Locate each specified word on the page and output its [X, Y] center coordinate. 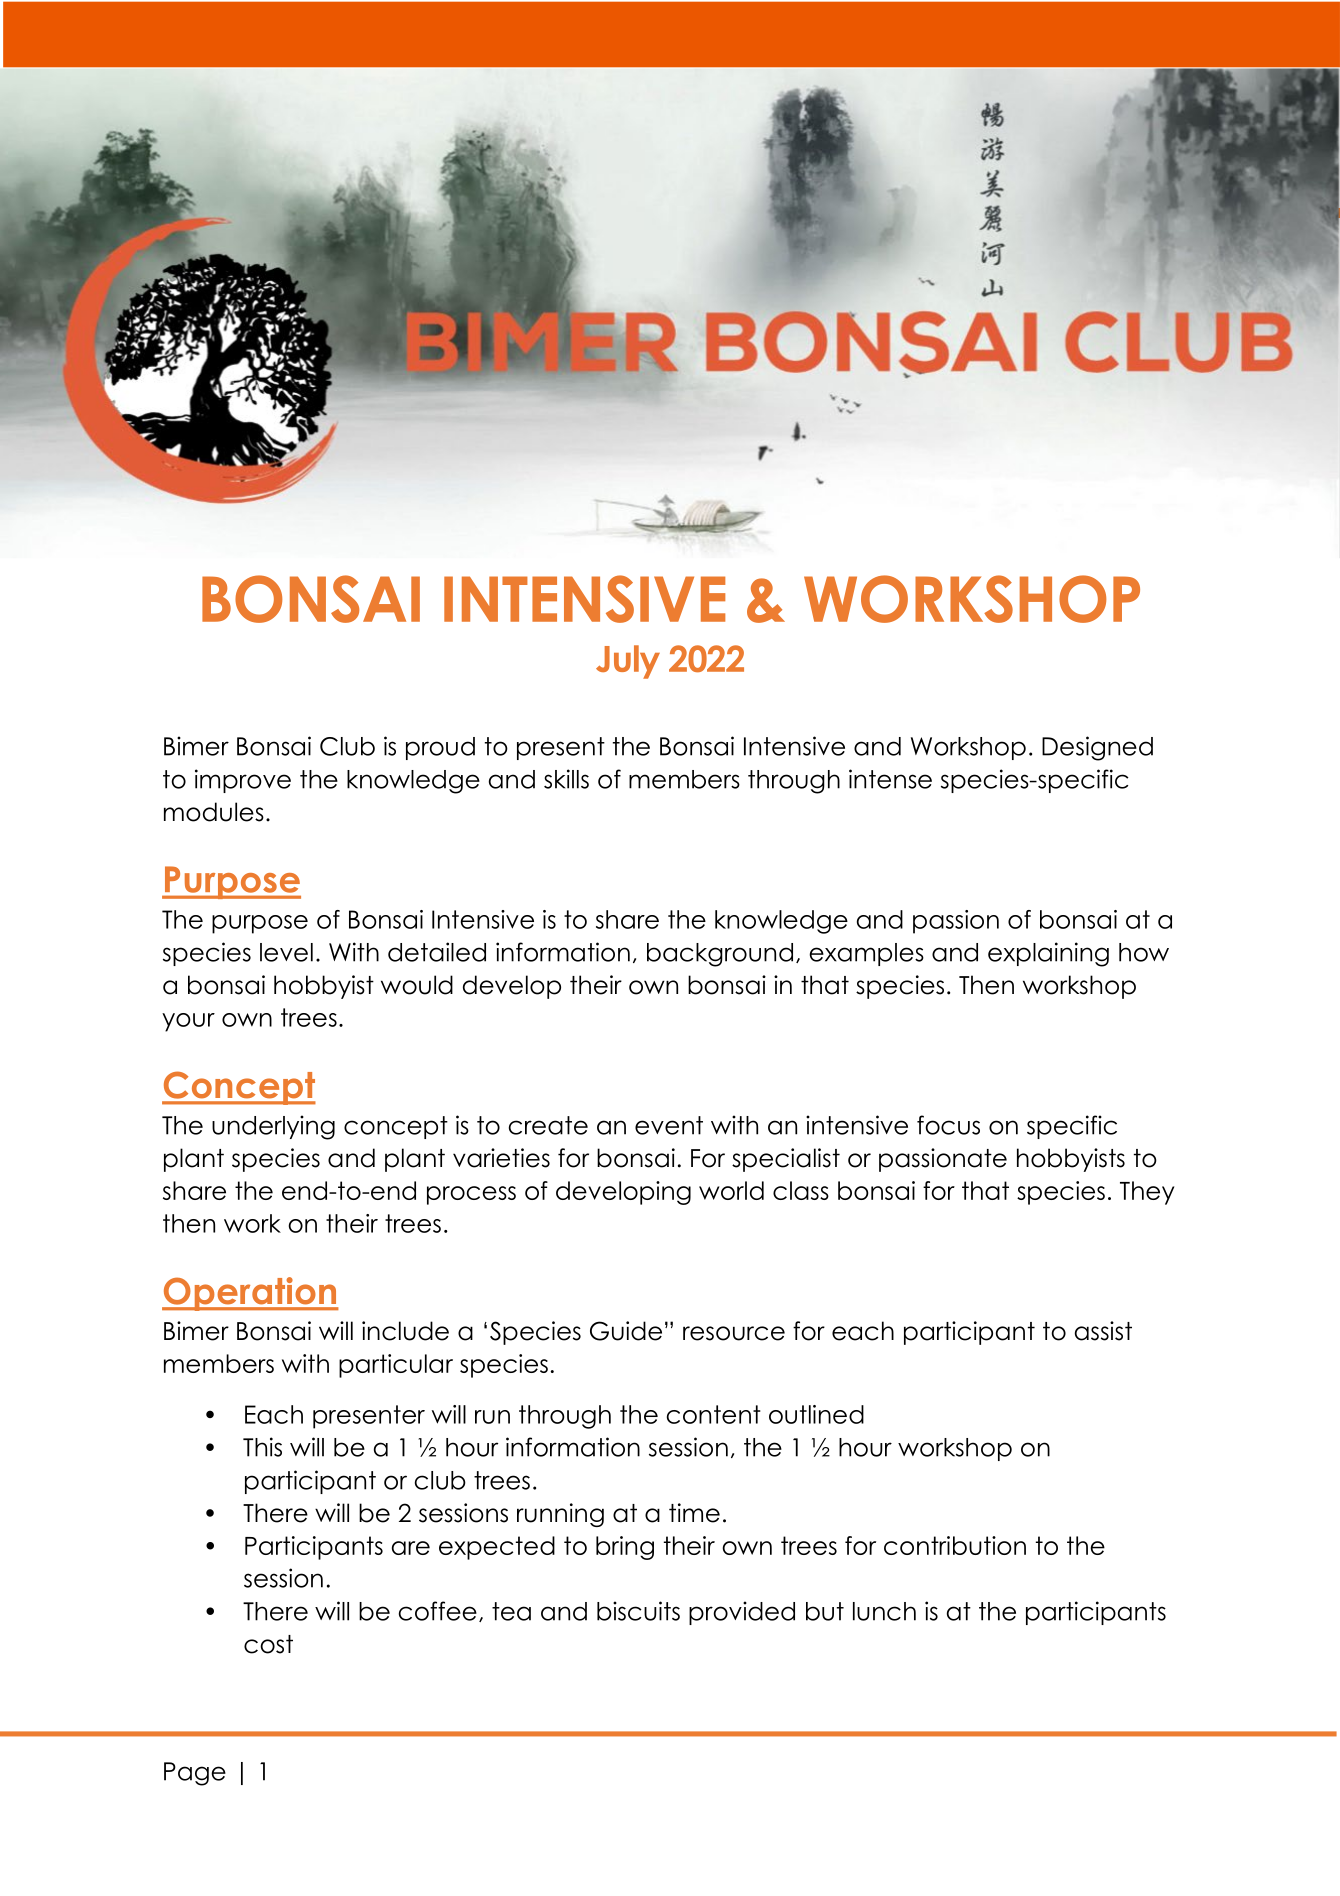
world [731, 1190]
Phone [993, 179]
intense [890, 779]
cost [268, 1644]
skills [566, 779]
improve [243, 781]
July [628, 662]
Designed [1097, 748]
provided [742, 1613]
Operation [250, 1294]
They [1147, 1193]
